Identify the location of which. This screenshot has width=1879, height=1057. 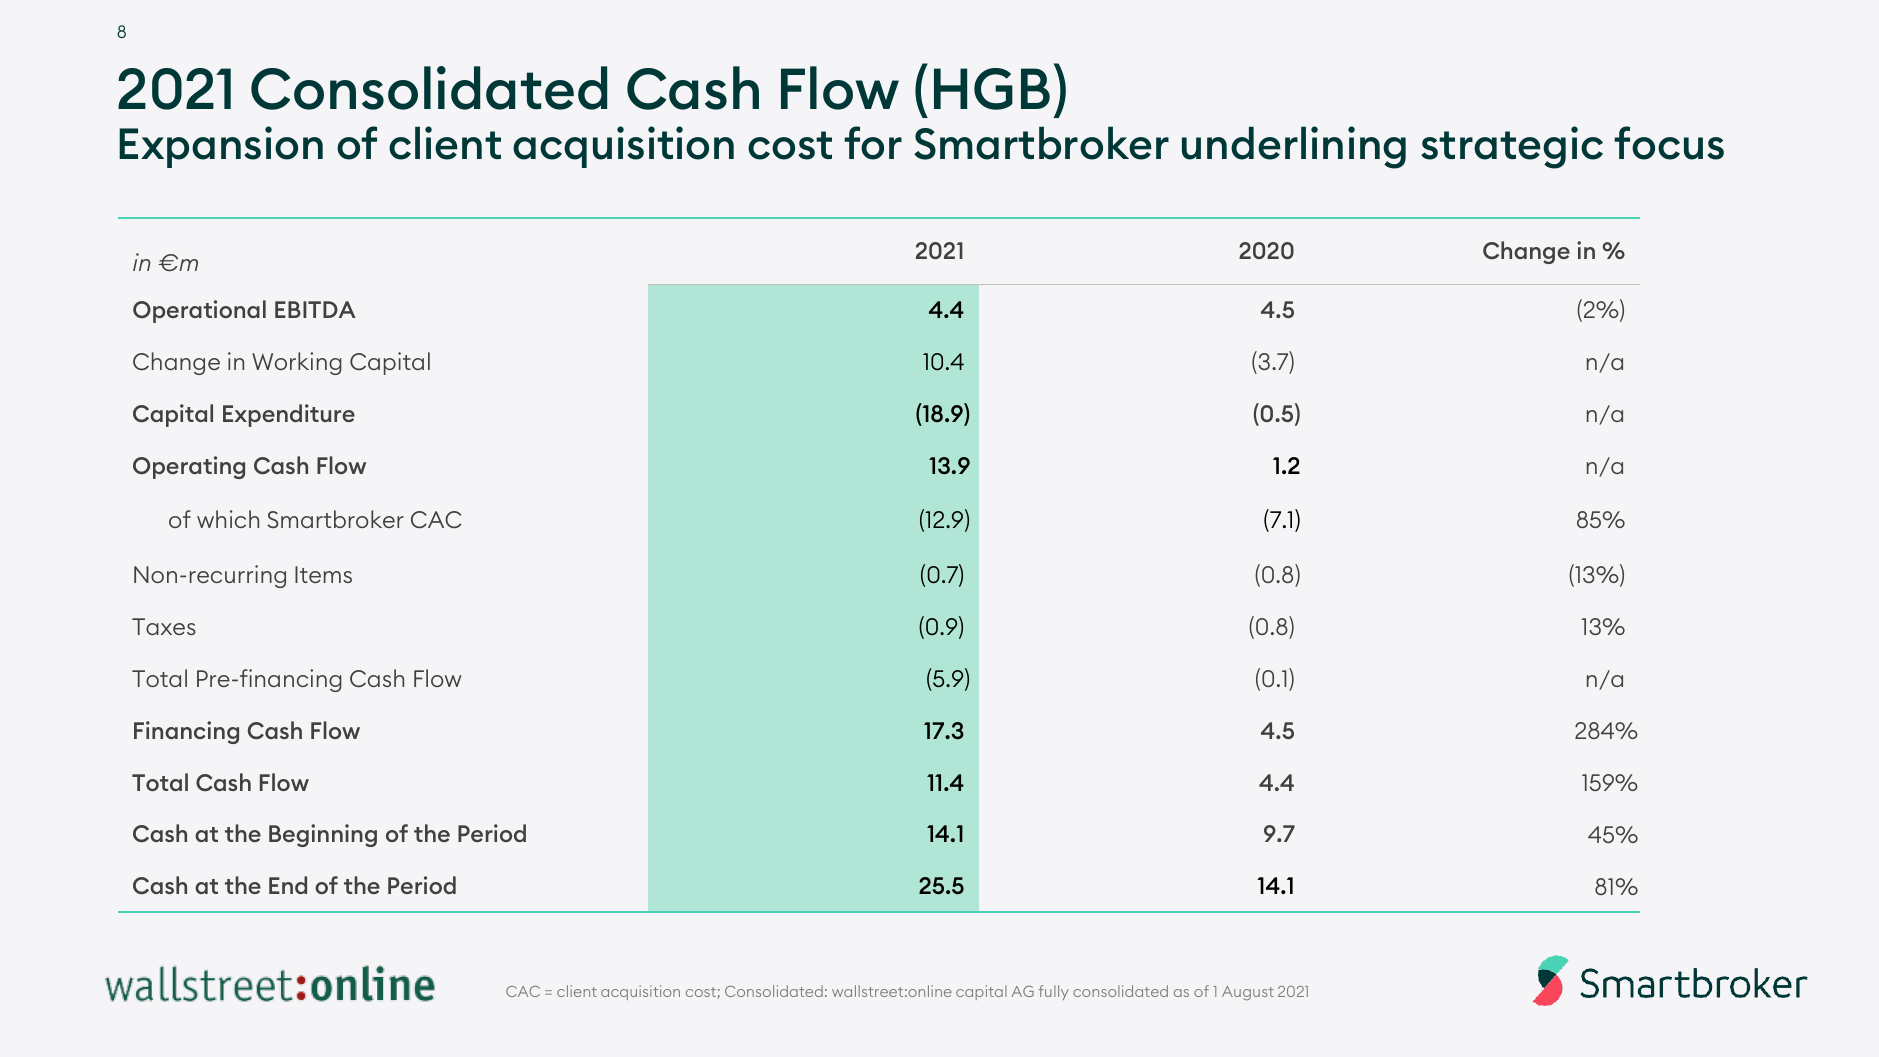
(228, 519).
